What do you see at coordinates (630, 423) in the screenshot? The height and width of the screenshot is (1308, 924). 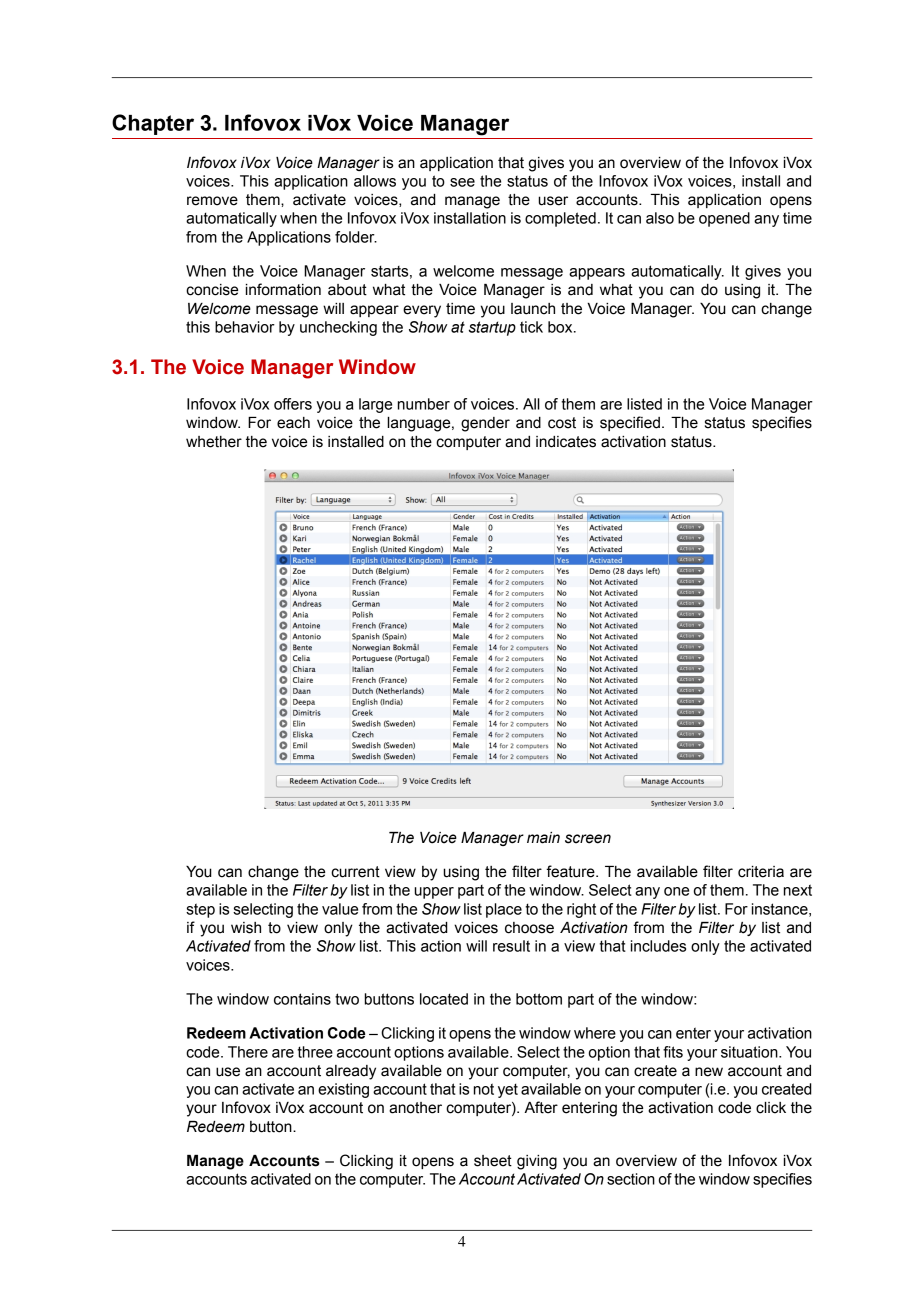 I see `specified` at bounding box center [630, 423].
